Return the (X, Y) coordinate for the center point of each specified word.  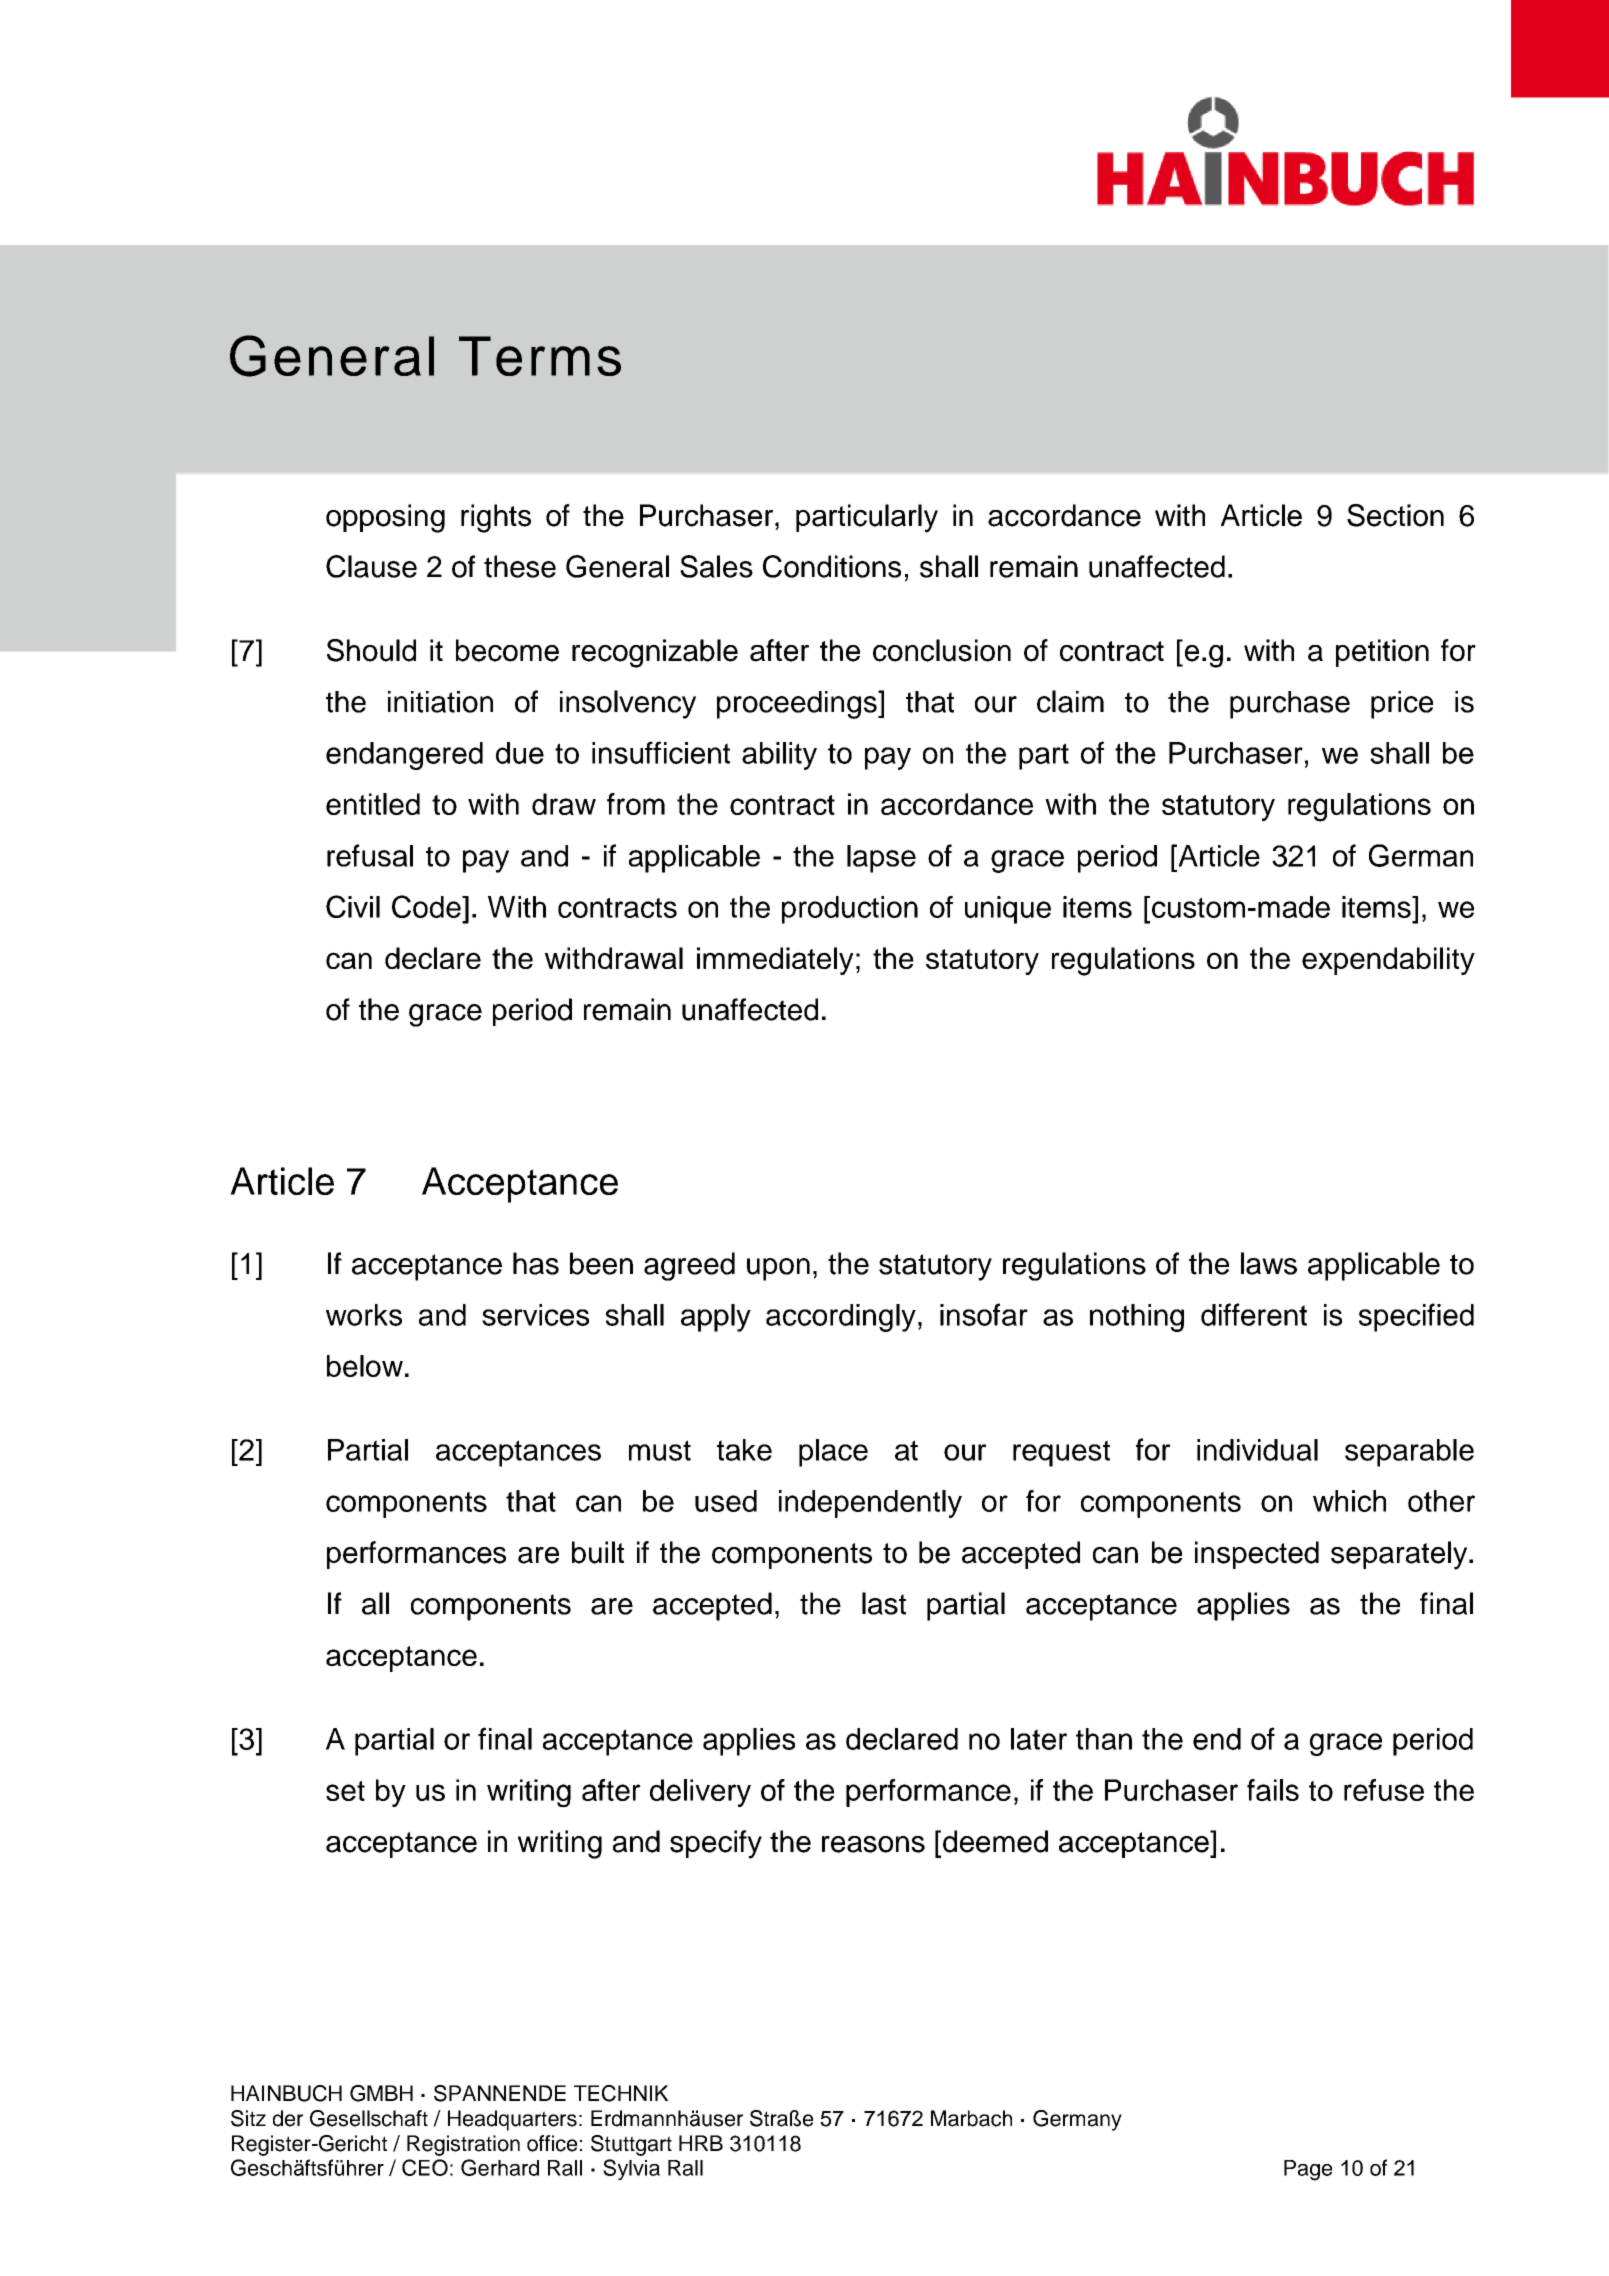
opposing (385, 518)
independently (870, 1504)
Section (1395, 515)
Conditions (832, 566)
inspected (1257, 1555)
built (598, 1552)
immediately (775, 961)
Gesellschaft (369, 2118)
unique (1008, 910)
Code (427, 906)
